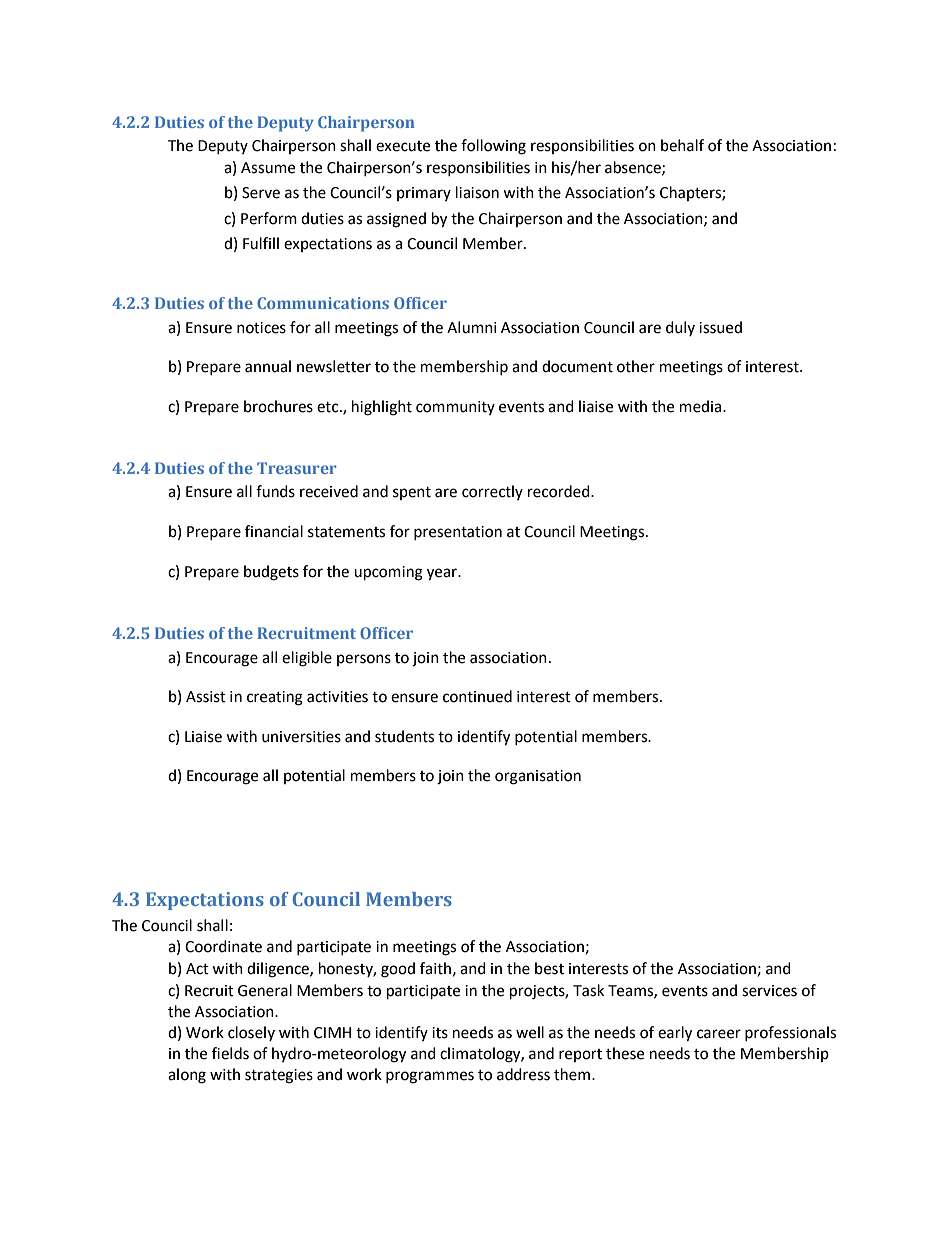 Image resolution: width=952 pixels, height=1233 pixels. I want to click on continued, so click(477, 696).
